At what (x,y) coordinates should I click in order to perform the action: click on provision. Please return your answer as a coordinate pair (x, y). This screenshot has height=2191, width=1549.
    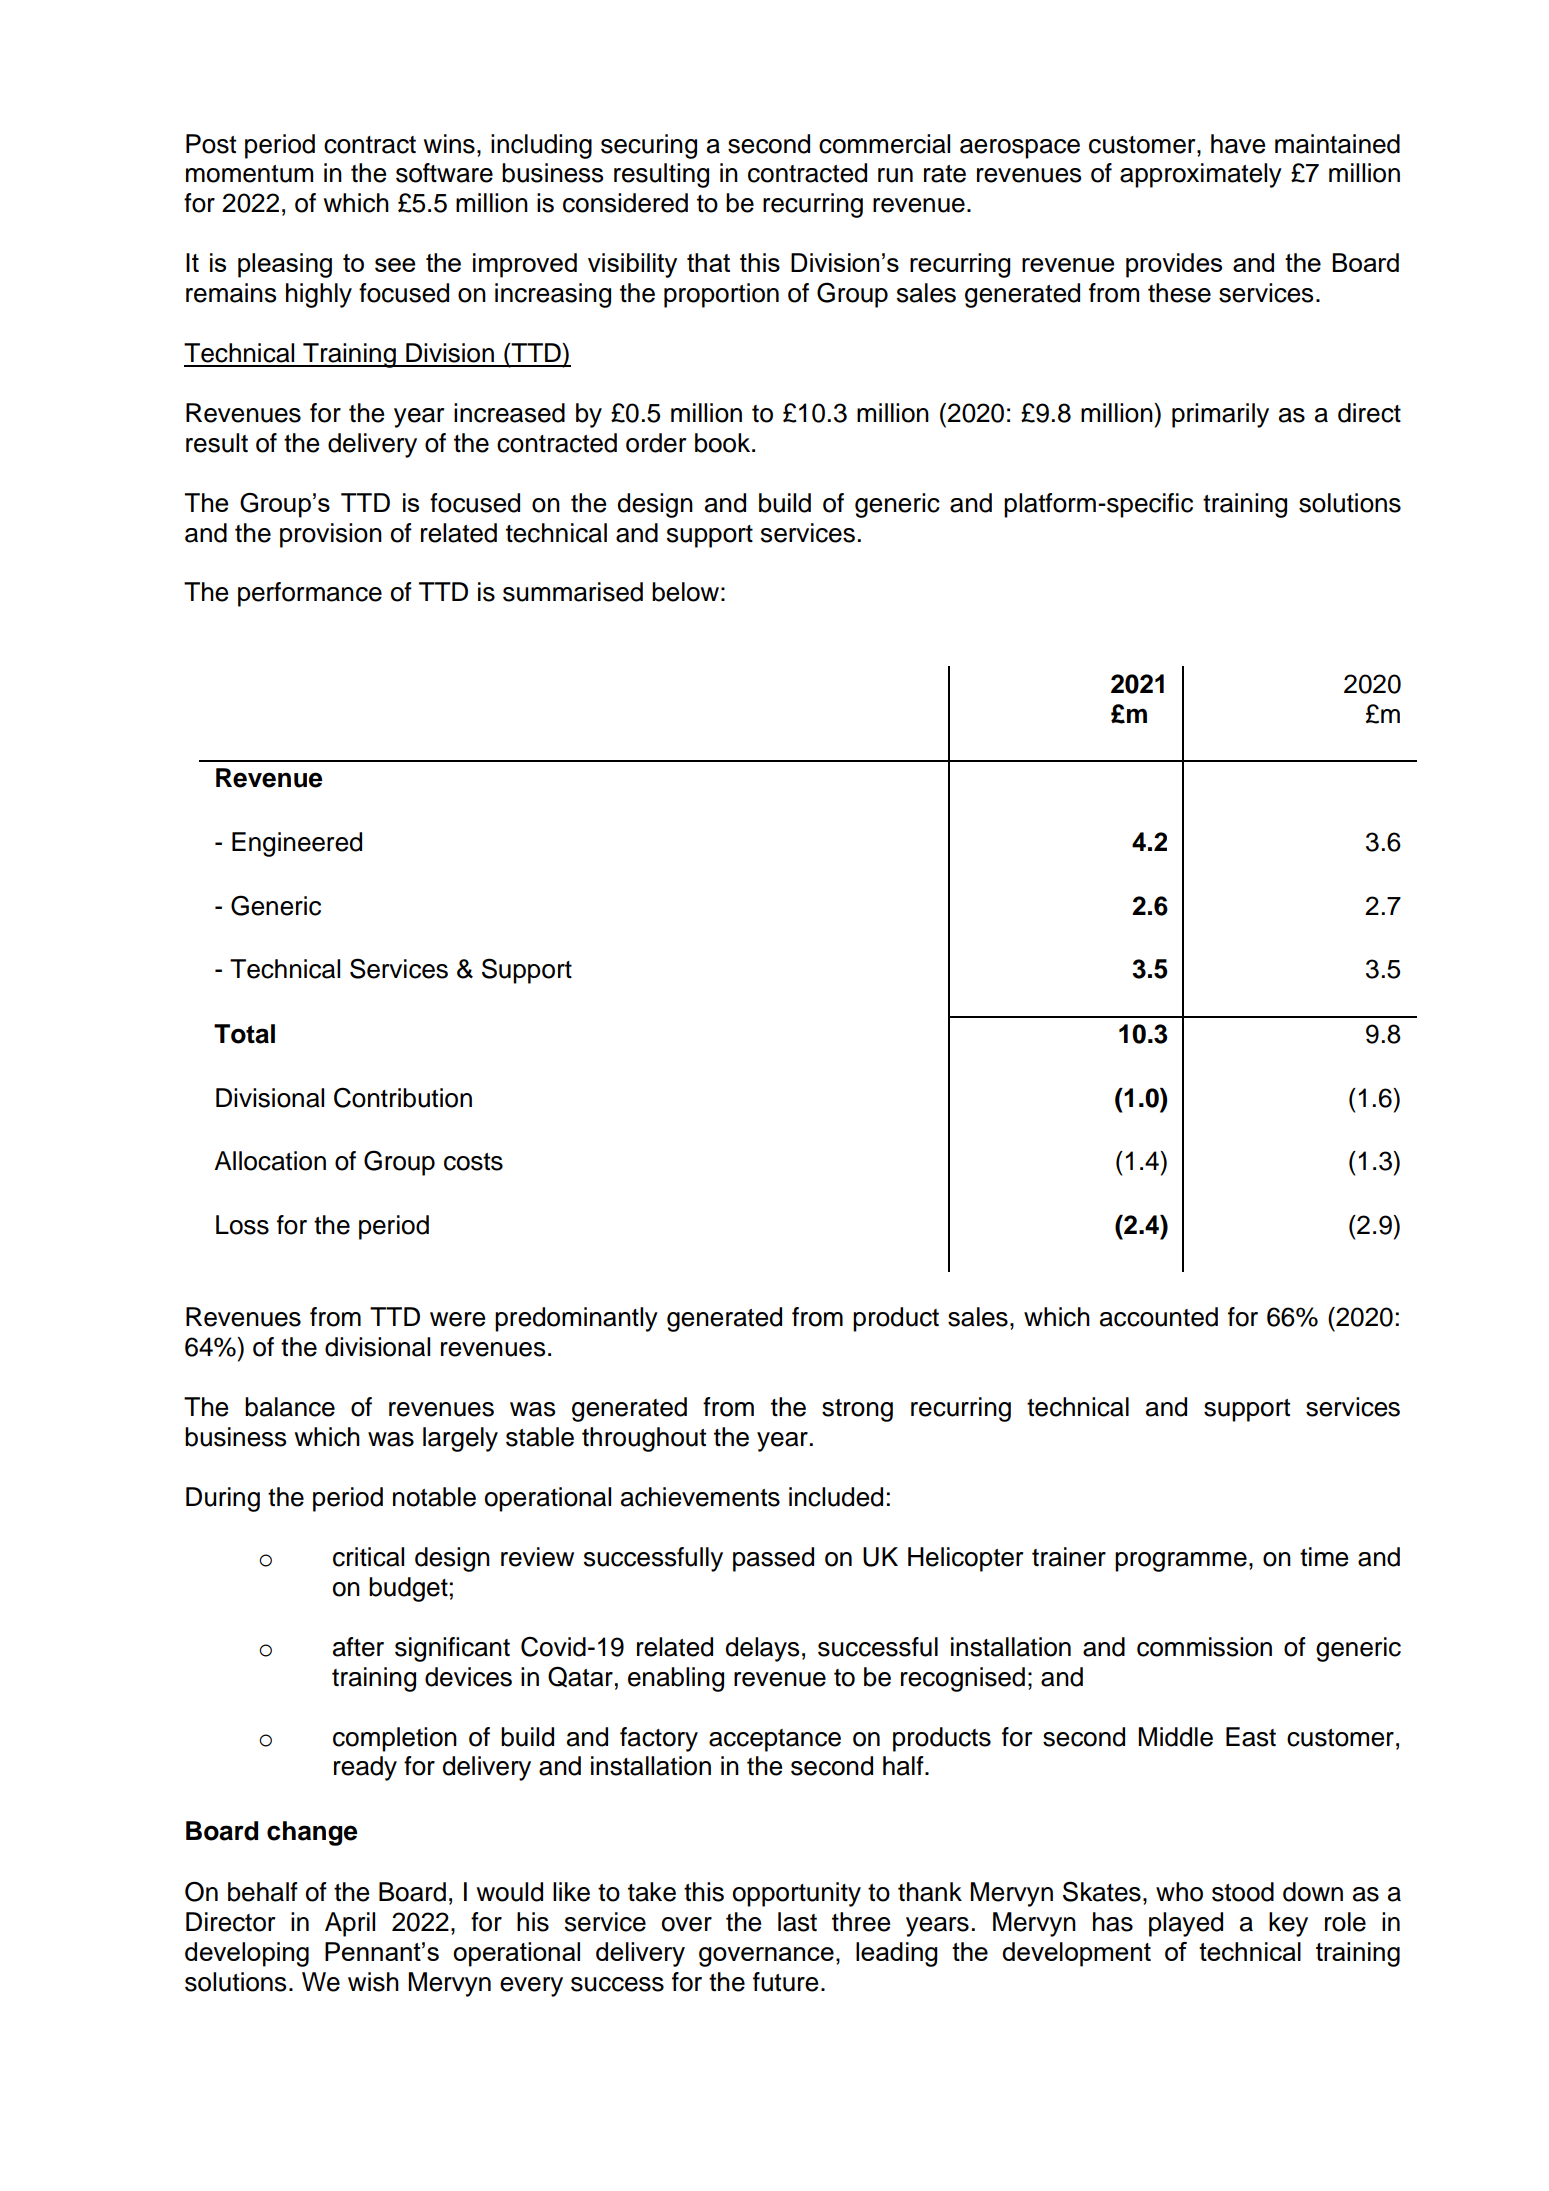
    Looking at the image, I should click on (331, 535).
